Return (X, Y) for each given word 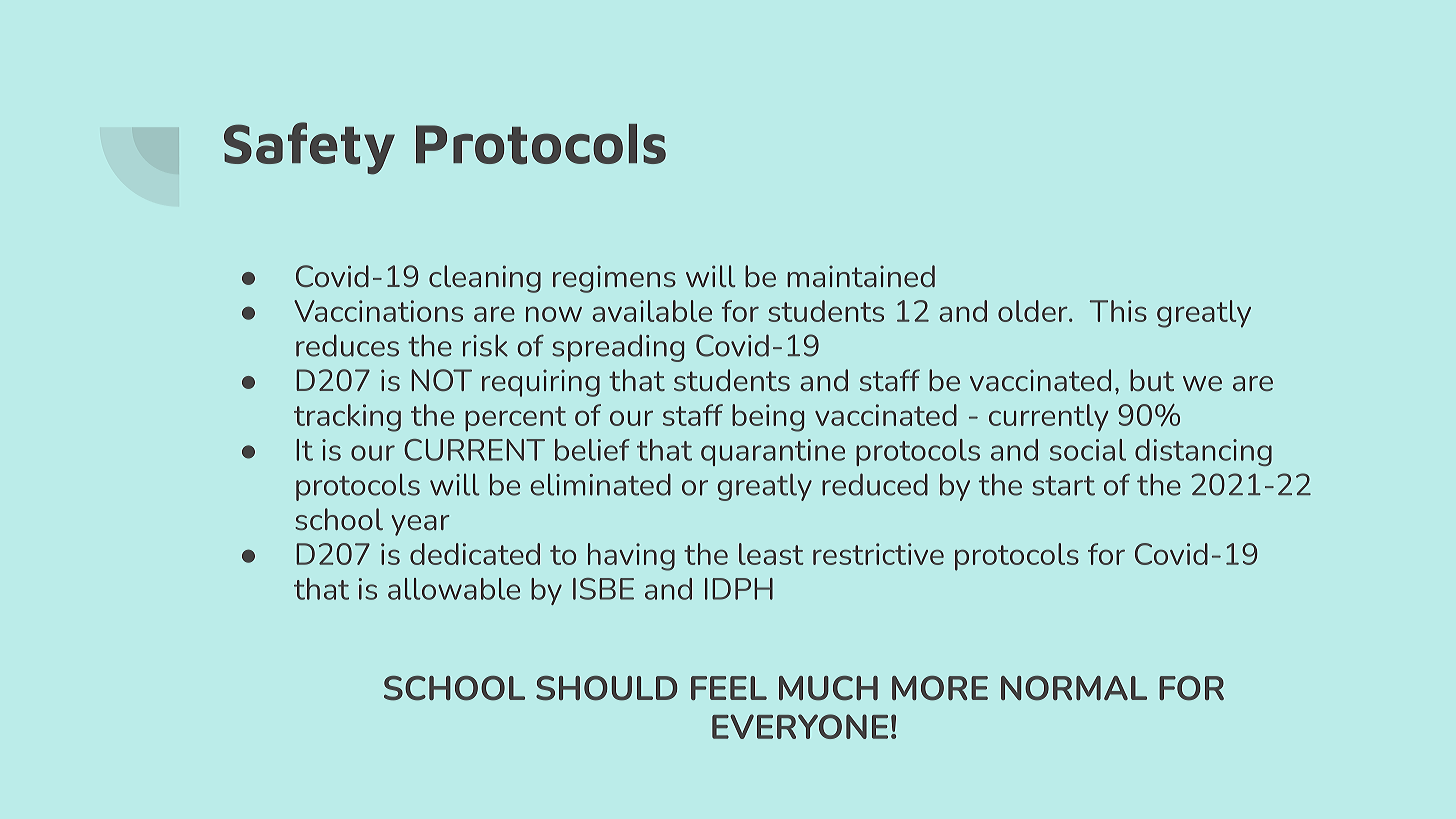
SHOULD (606, 688)
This (1118, 311)
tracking (347, 418)
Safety (309, 148)
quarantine (773, 452)
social (1088, 450)
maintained (861, 276)
